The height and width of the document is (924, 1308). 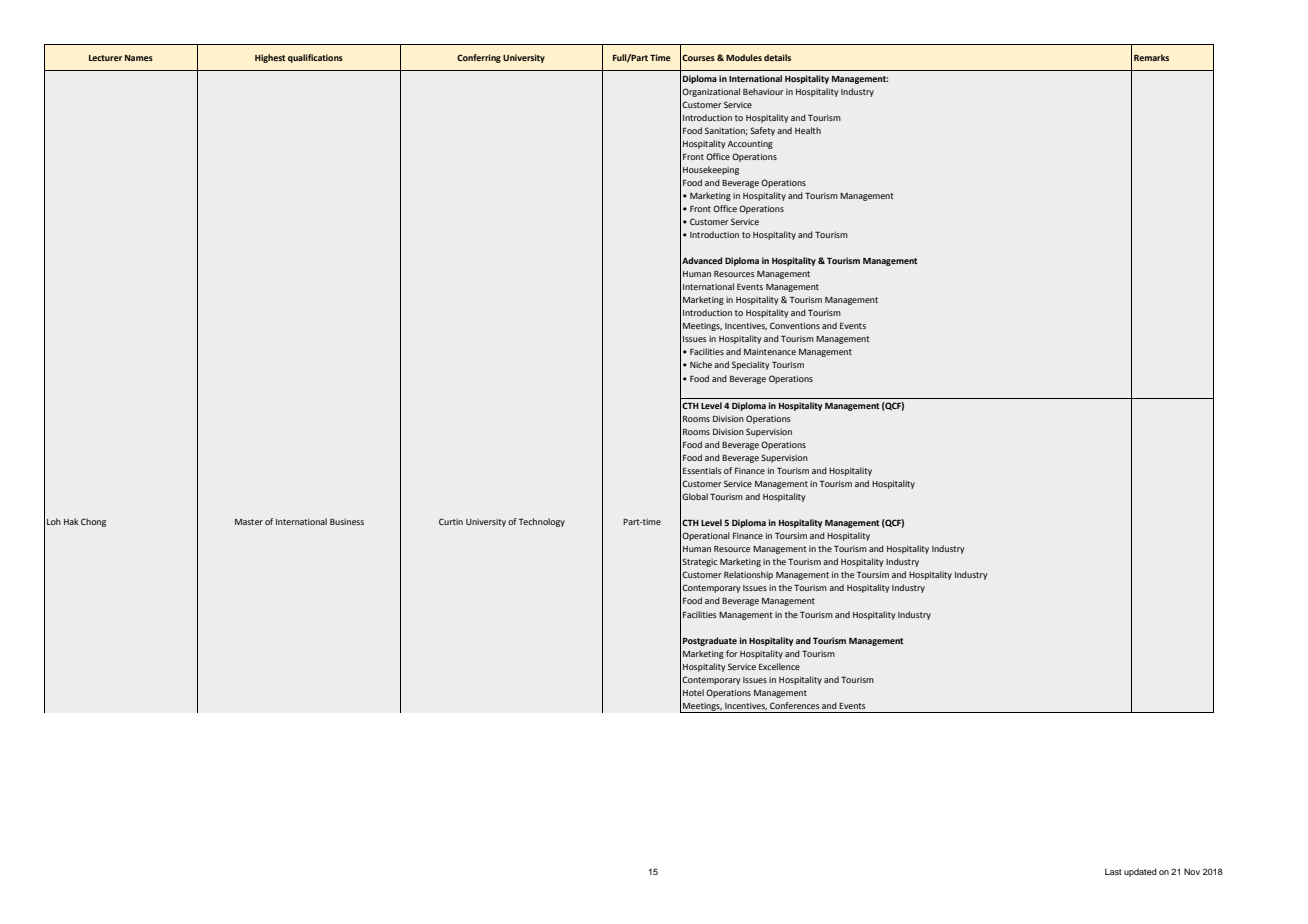 What do you see at coordinates (693, 692) in the document?
I see `Hotel` at bounding box center [693, 692].
